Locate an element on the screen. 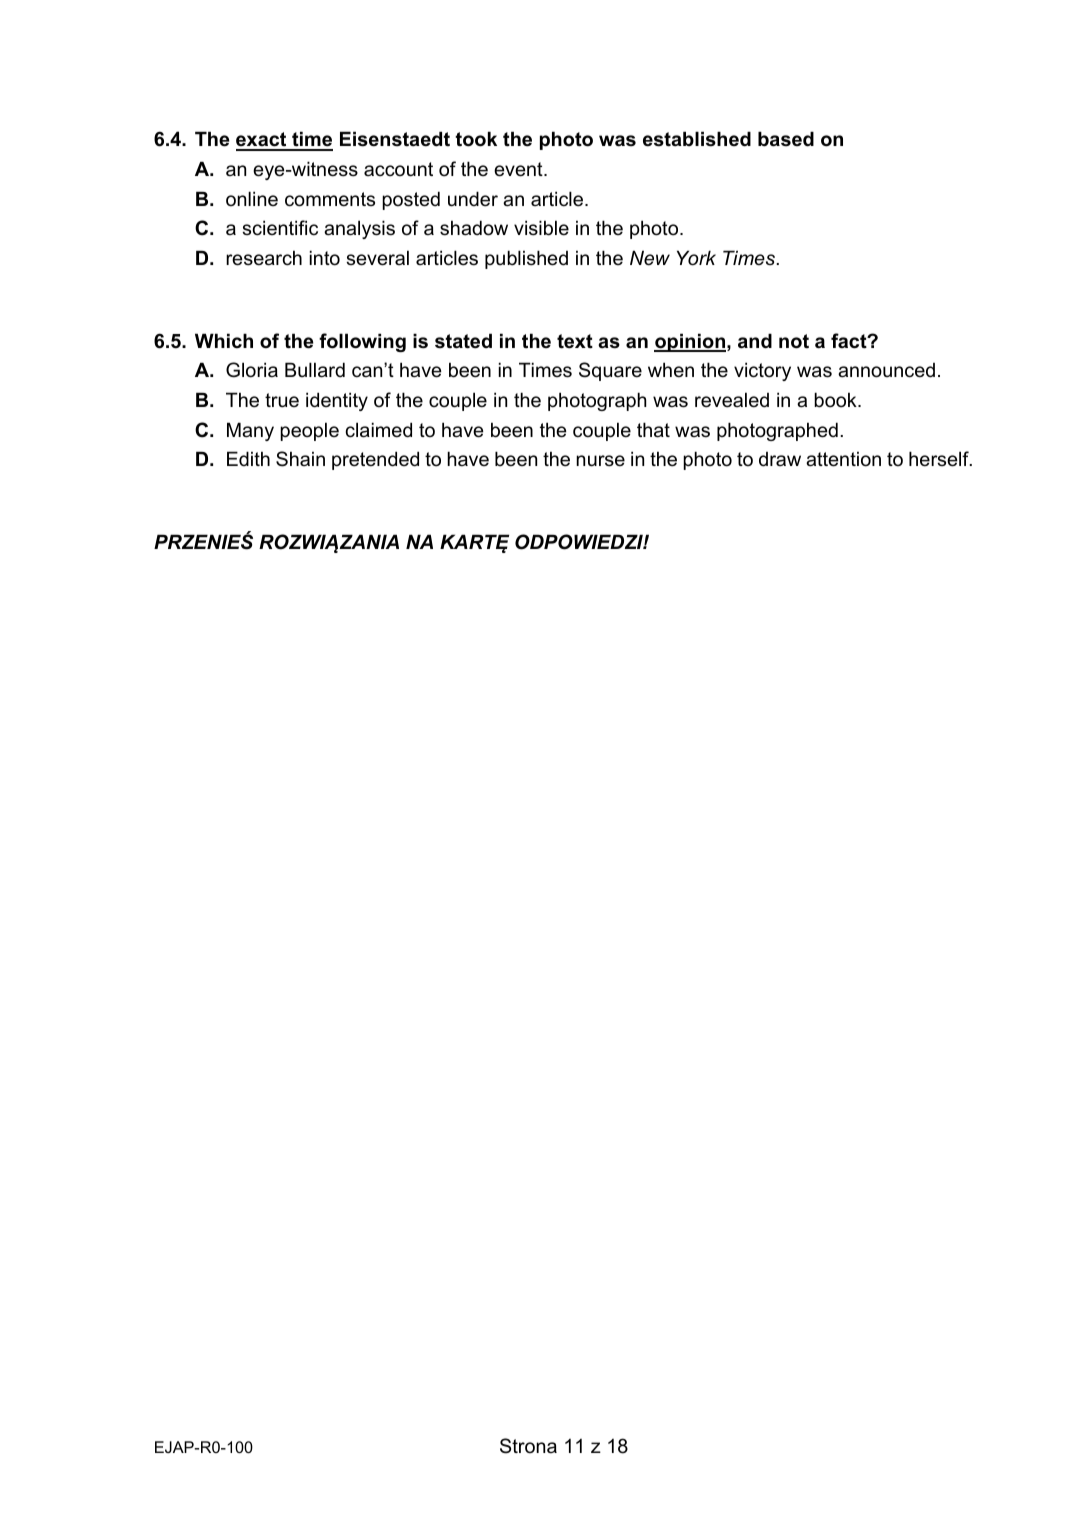  comments is located at coordinates (330, 199).
